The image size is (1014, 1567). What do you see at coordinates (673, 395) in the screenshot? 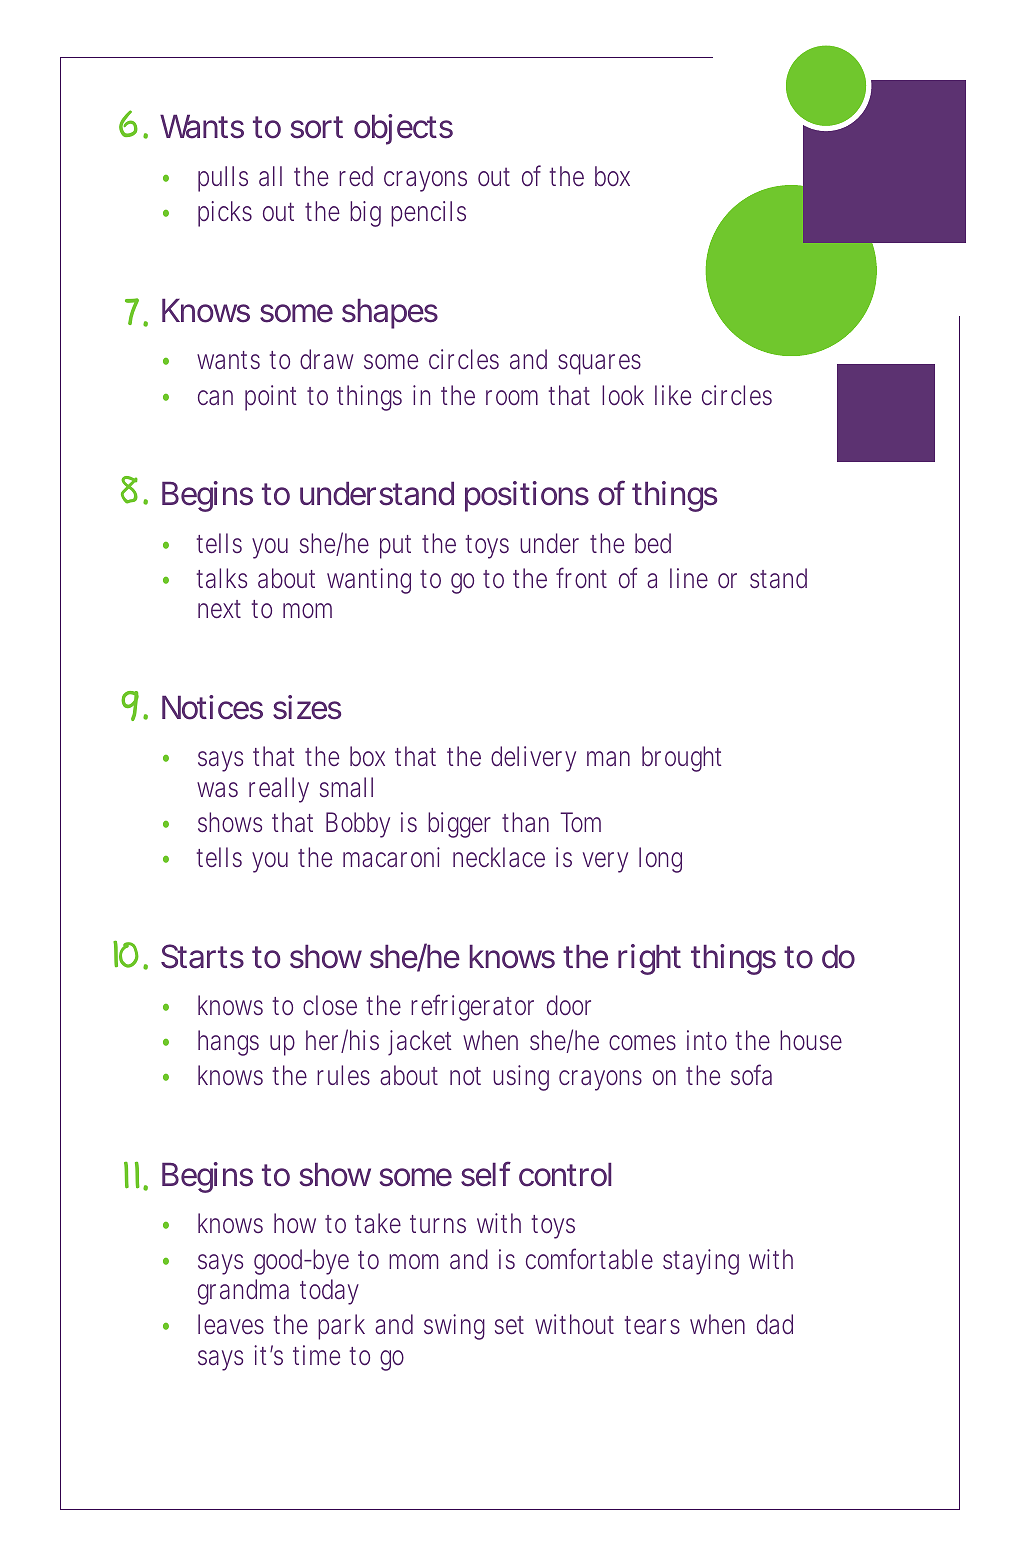
I see `like` at bounding box center [673, 395].
